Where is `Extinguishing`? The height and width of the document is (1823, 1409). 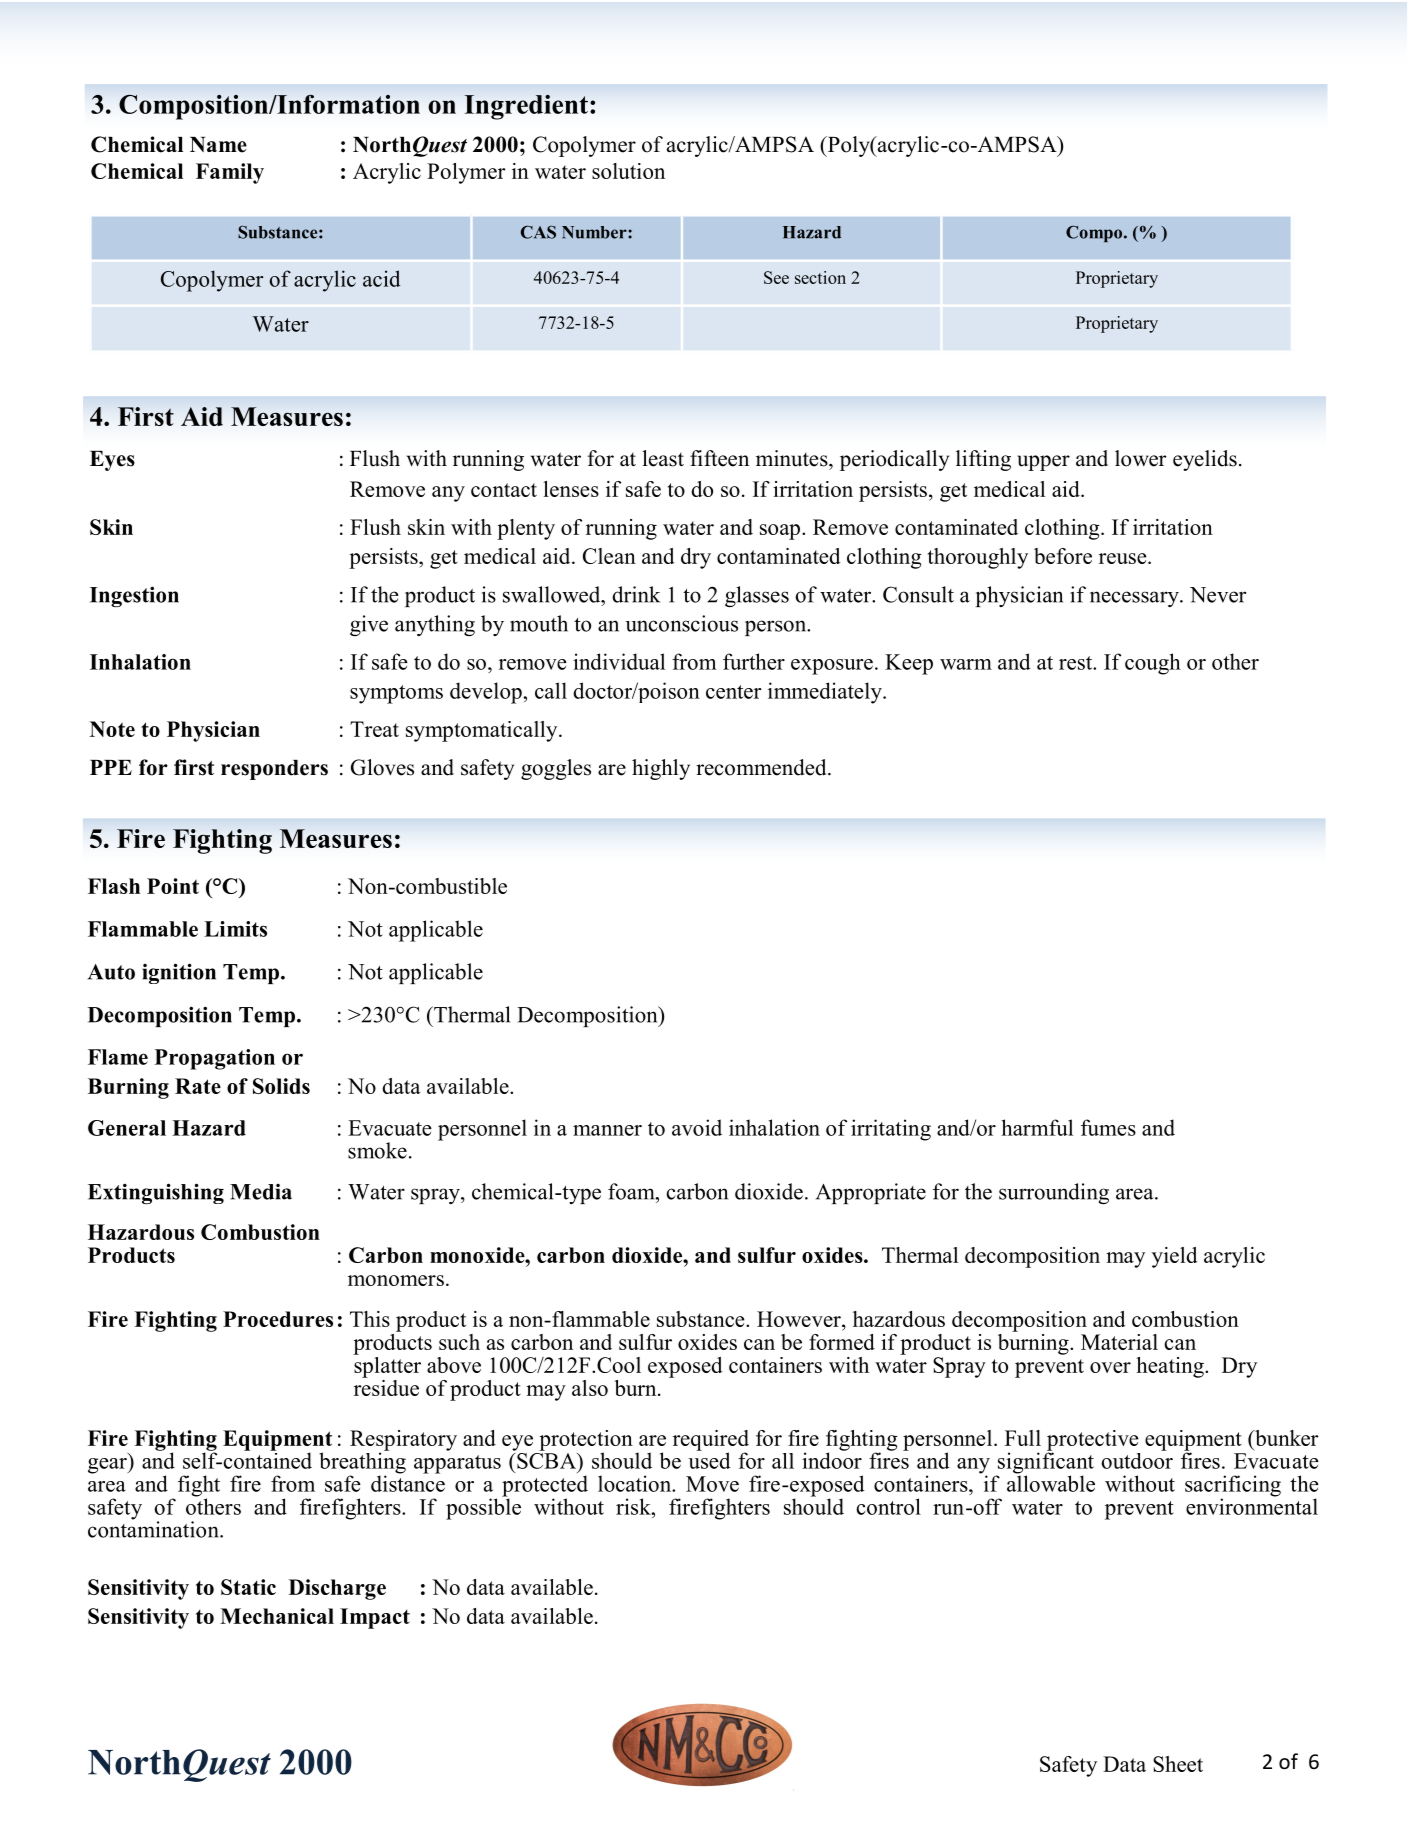
Extinguishing is located at coordinates (156, 1193).
